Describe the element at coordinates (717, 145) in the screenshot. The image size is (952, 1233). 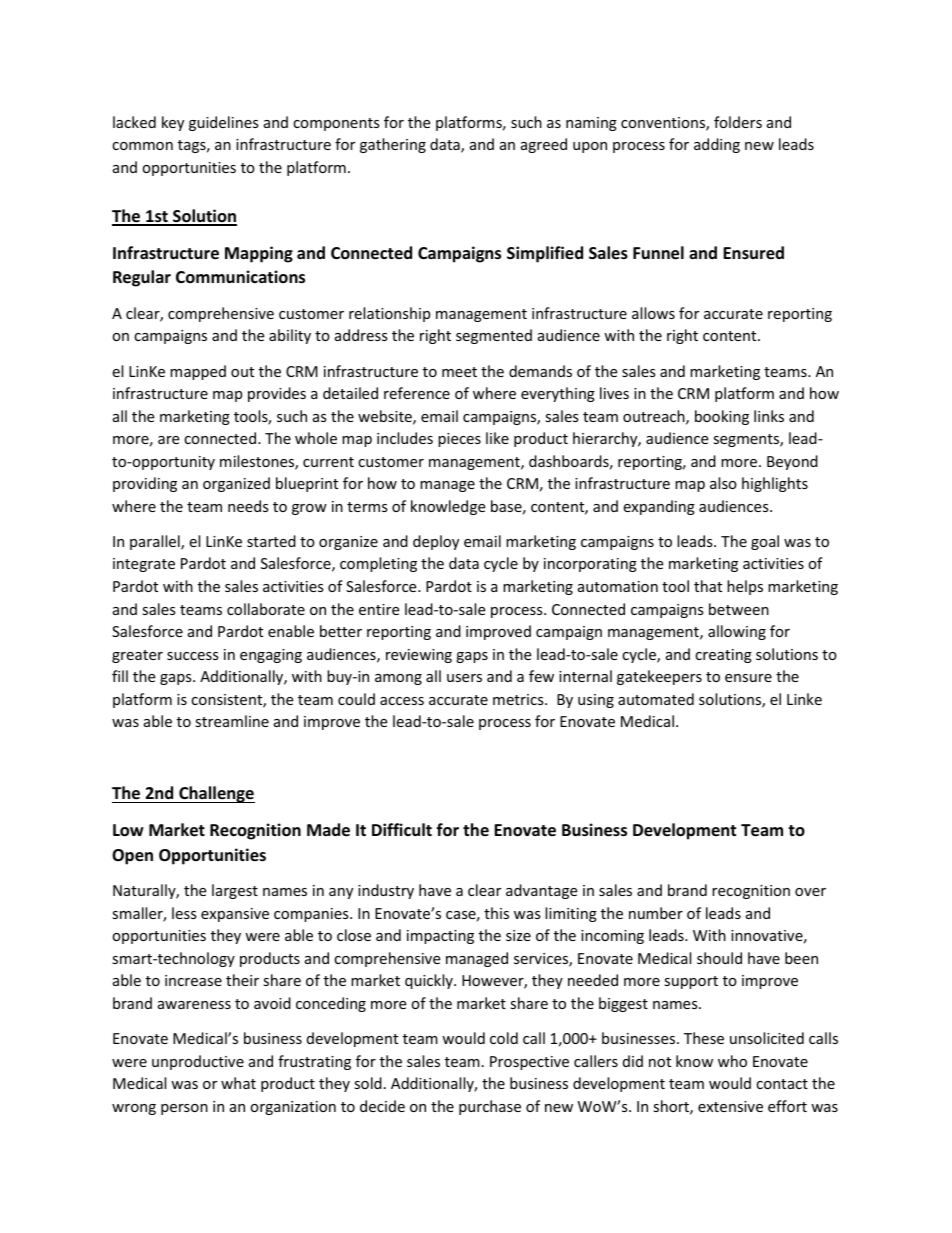
I see `adding` at that location.
